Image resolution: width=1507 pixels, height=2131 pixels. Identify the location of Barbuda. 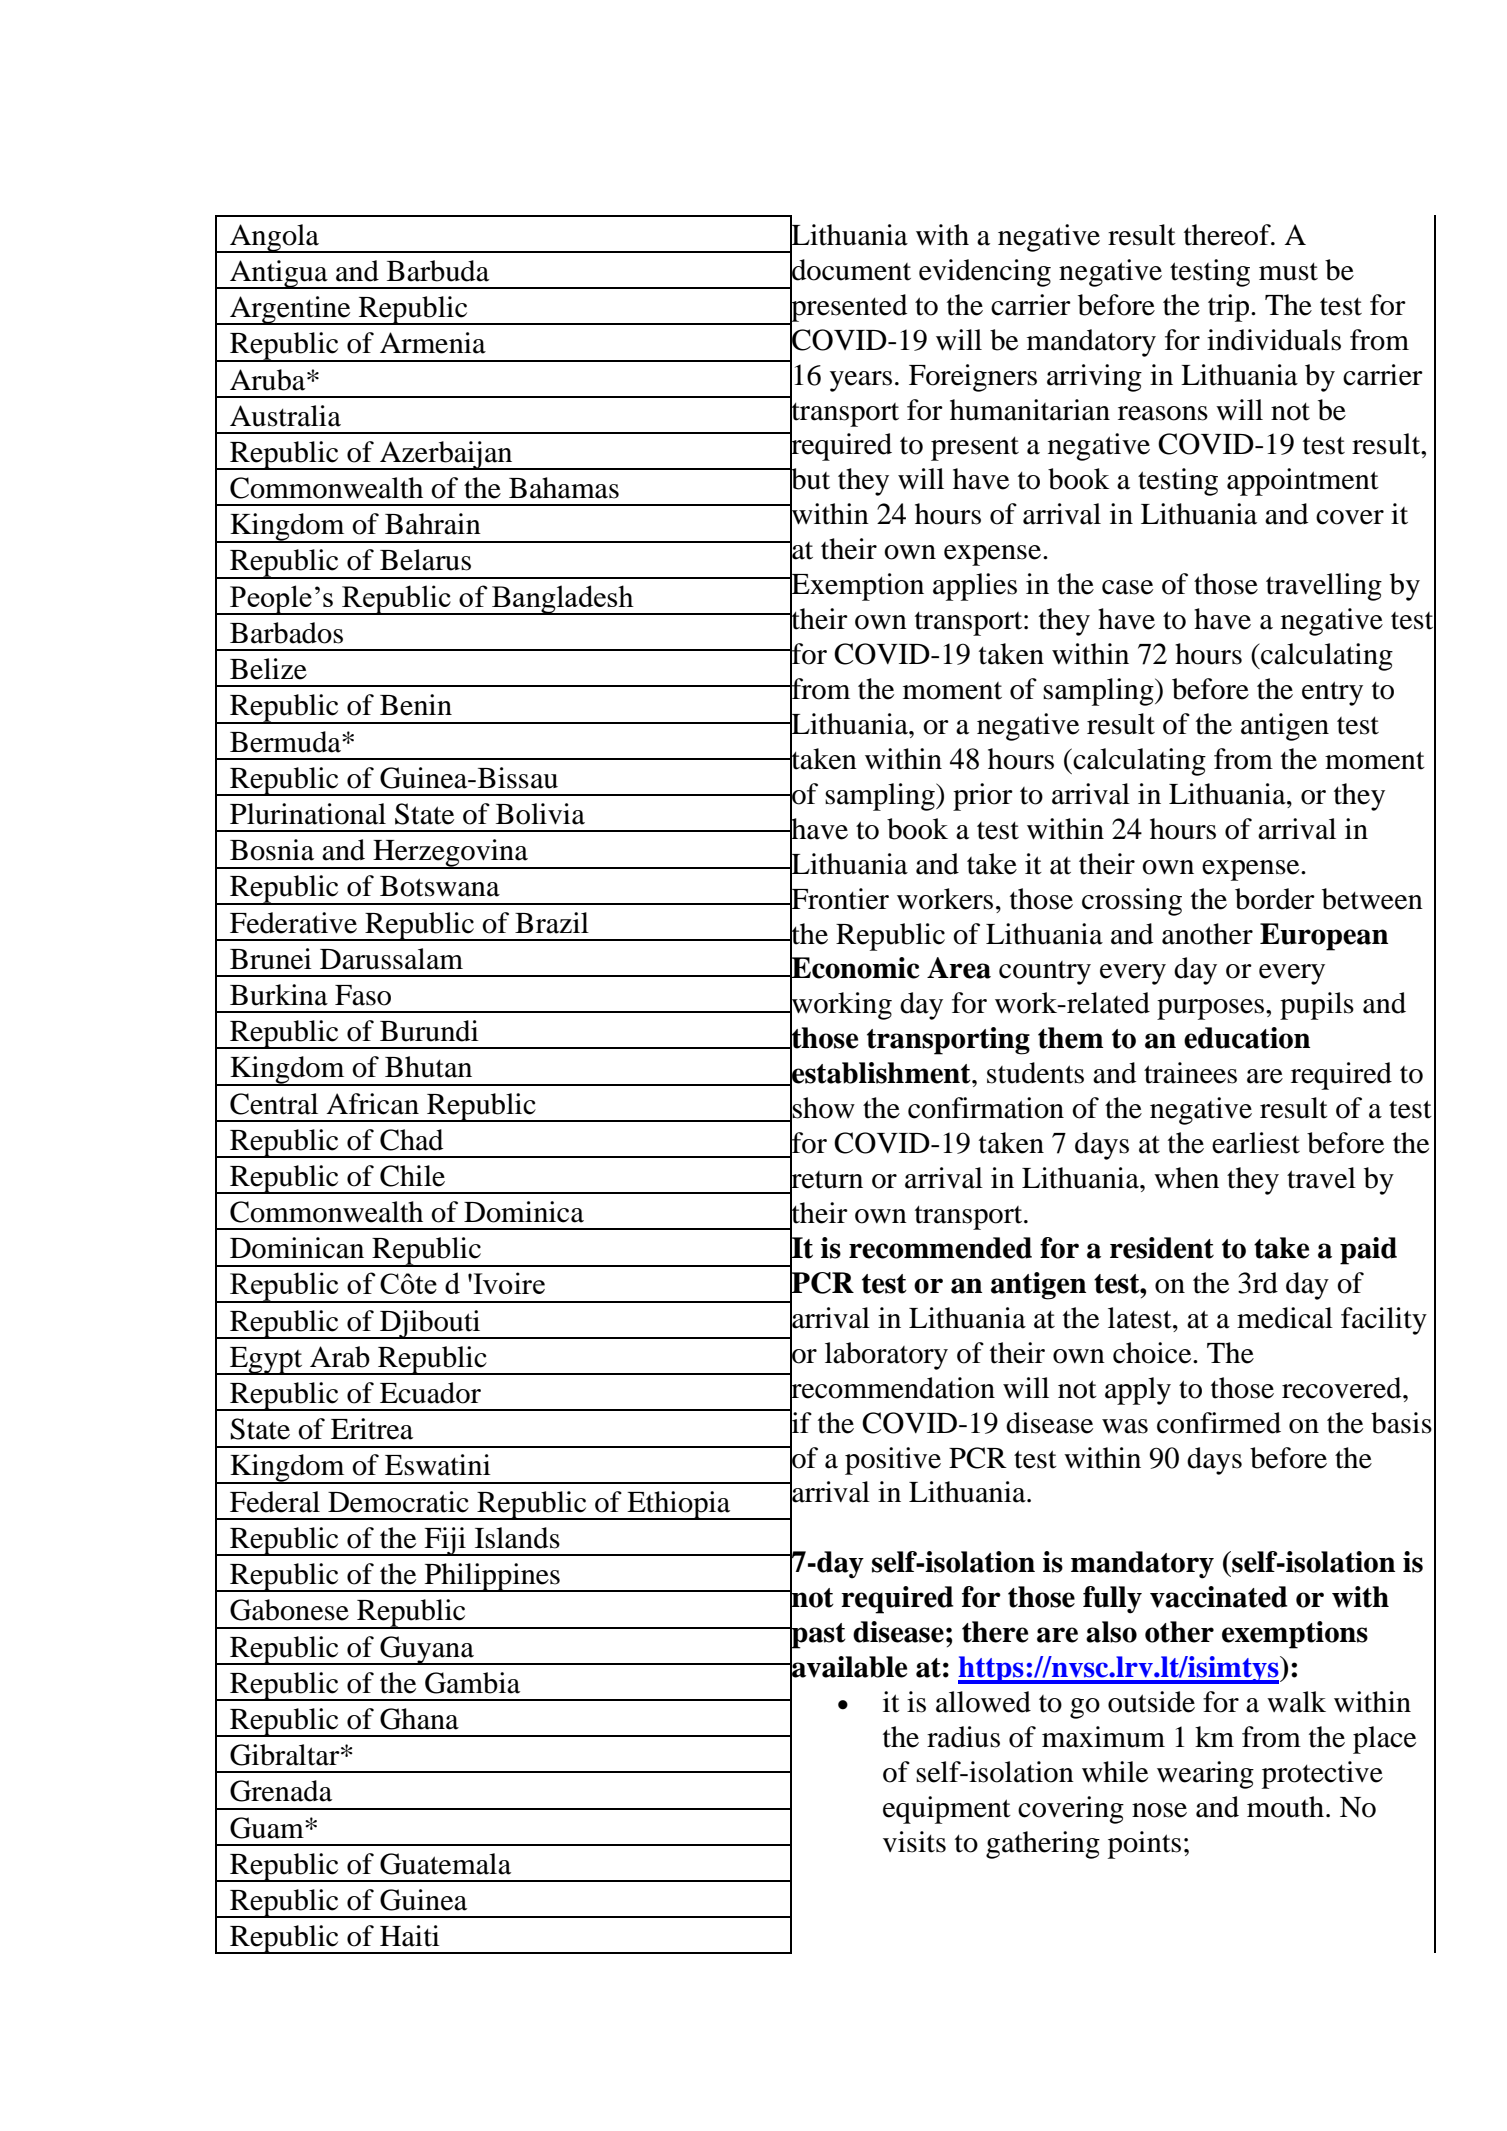
(438, 271).
